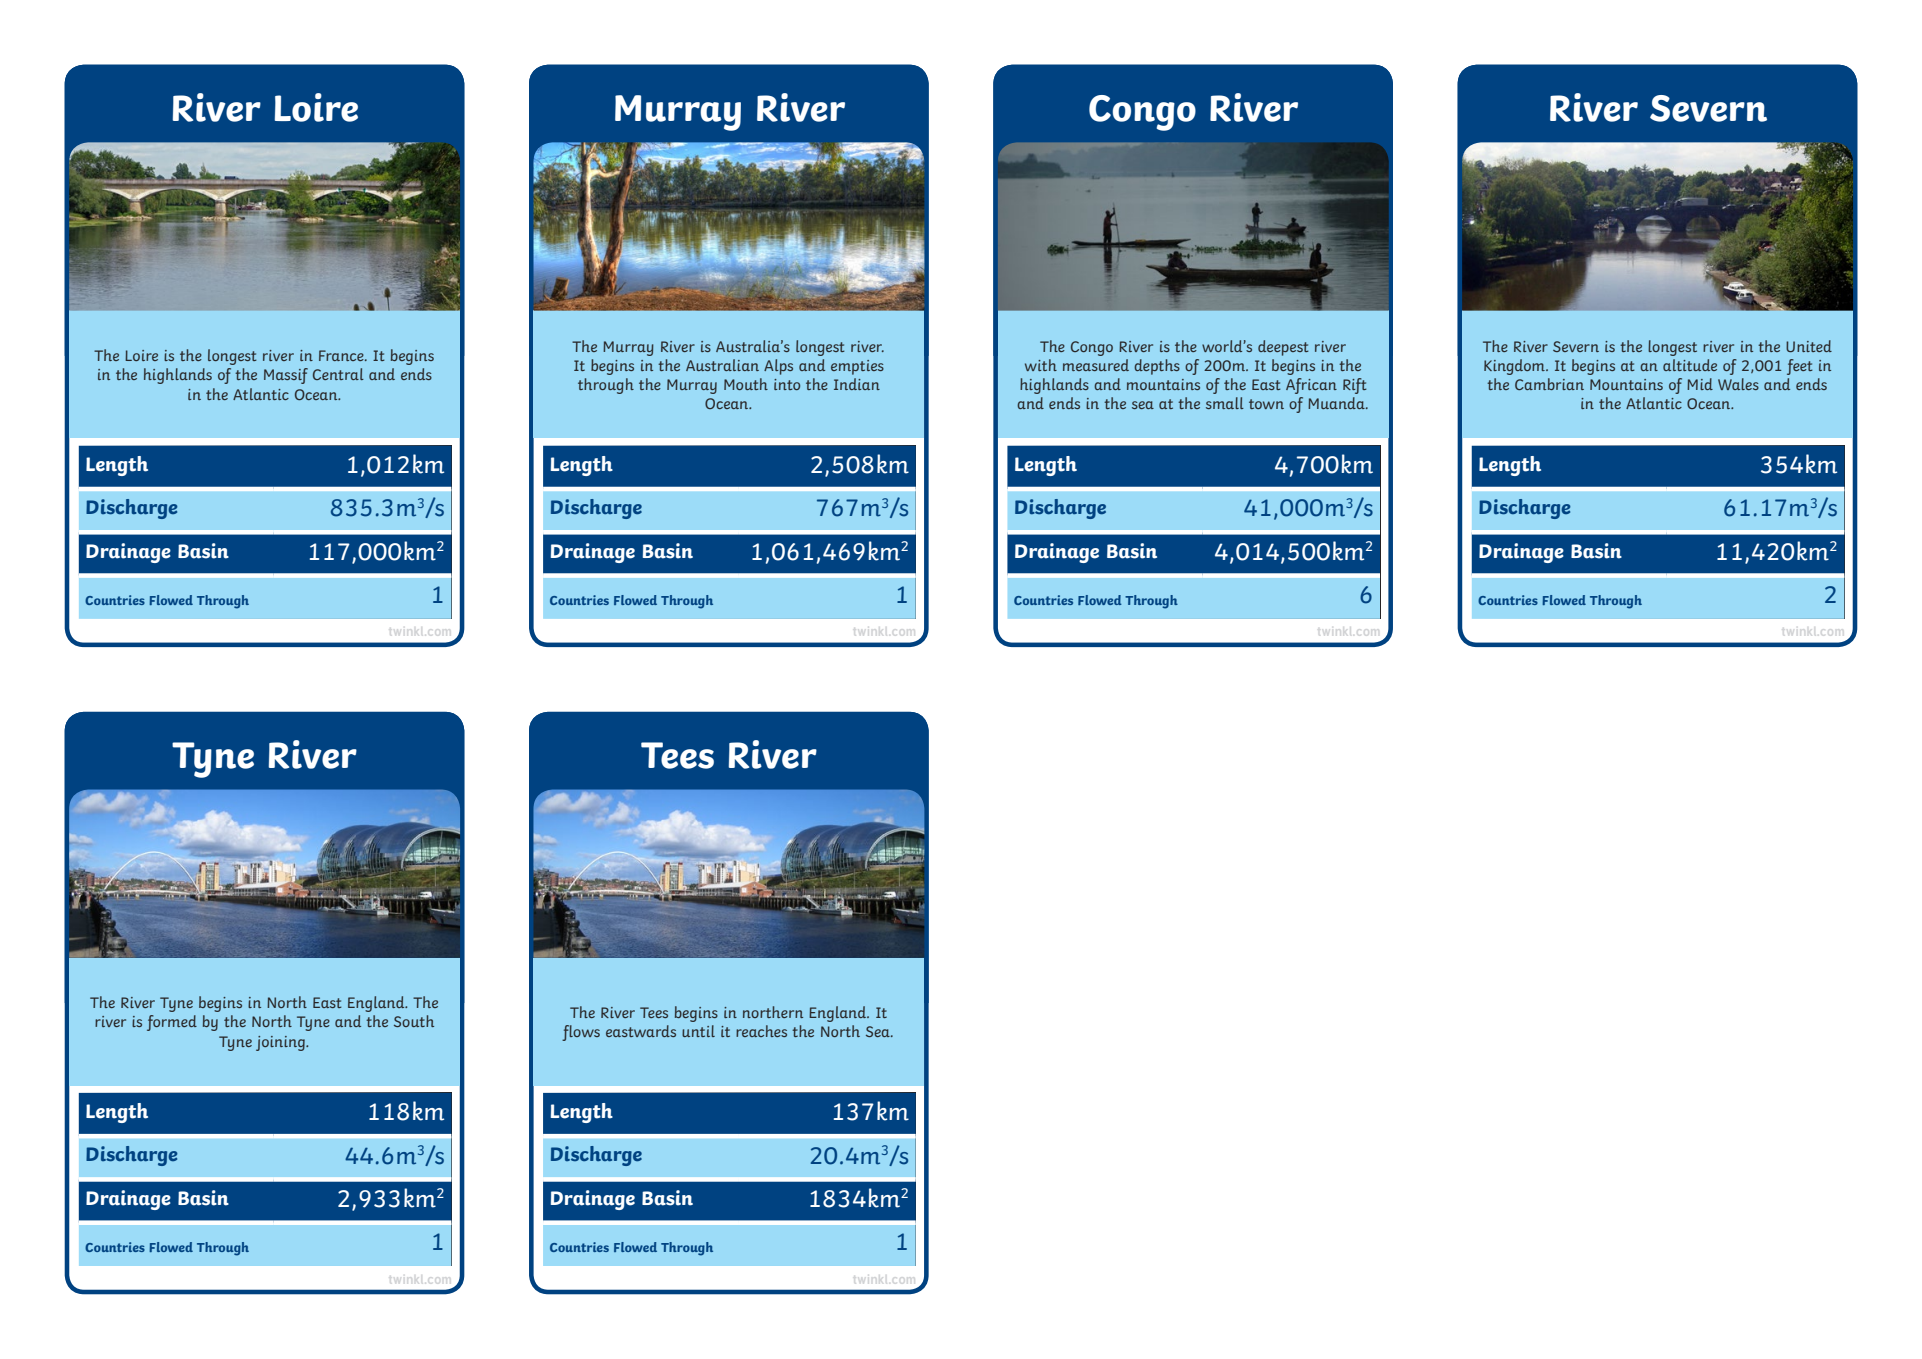 Image resolution: width=1922 pixels, height=1359 pixels. What do you see at coordinates (338, 374) in the page?
I see `Central` at bounding box center [338, 374].
